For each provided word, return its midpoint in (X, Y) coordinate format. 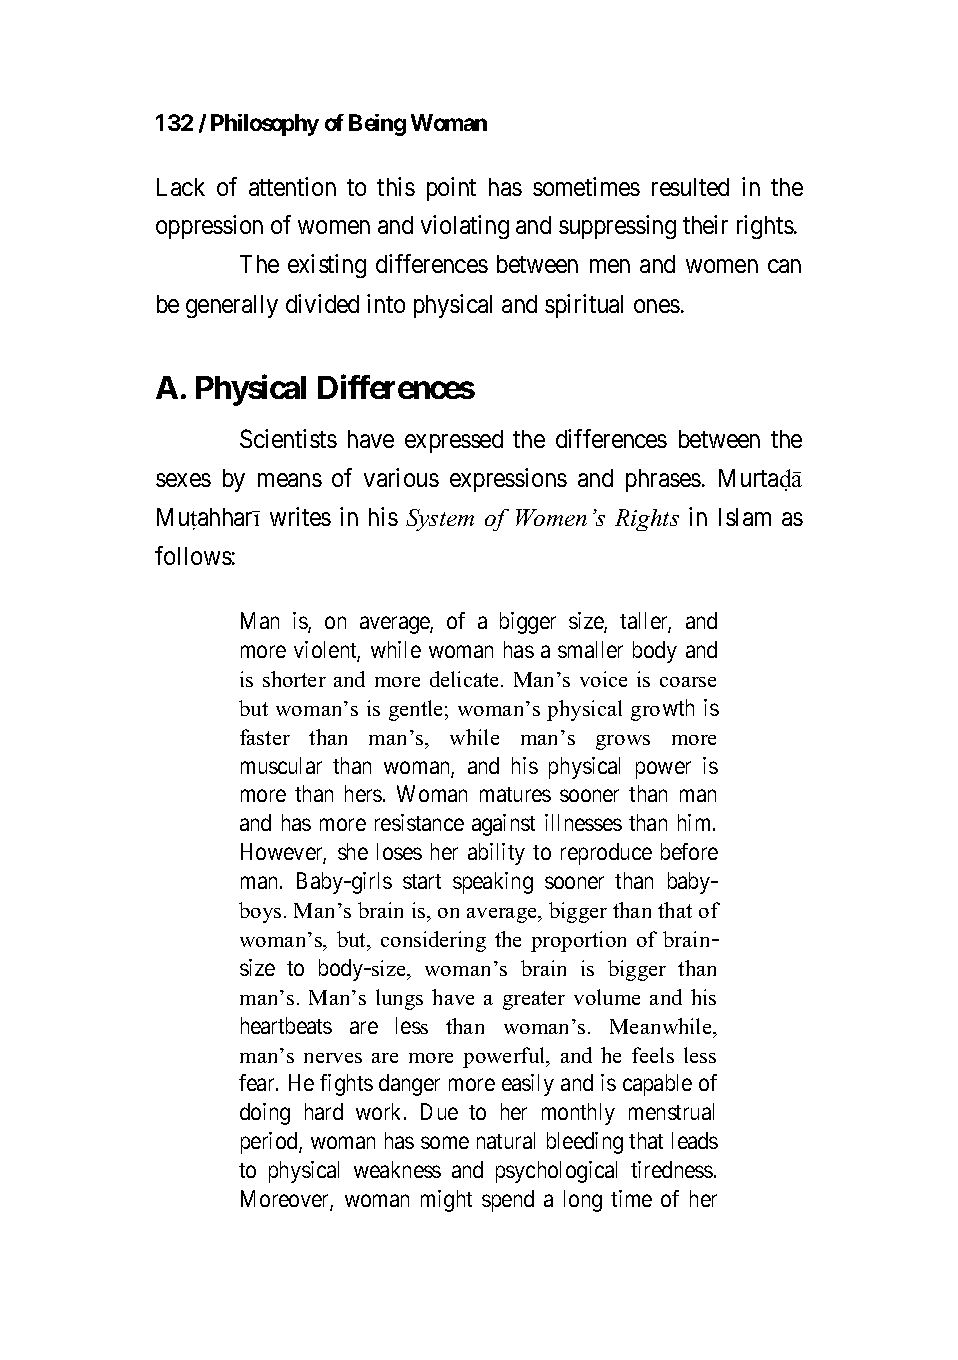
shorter (294, 679)
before (689, 851)
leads (695, 1140)
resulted (690, 187)
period (270, 1143)
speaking (493, 883)
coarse (688, 682)
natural (506, 1140)
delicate (466, 679)
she (353, 851)
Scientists (288, 438)
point (451, 189)
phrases (663, 480)
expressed (454, 441)
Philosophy (265, 125)
